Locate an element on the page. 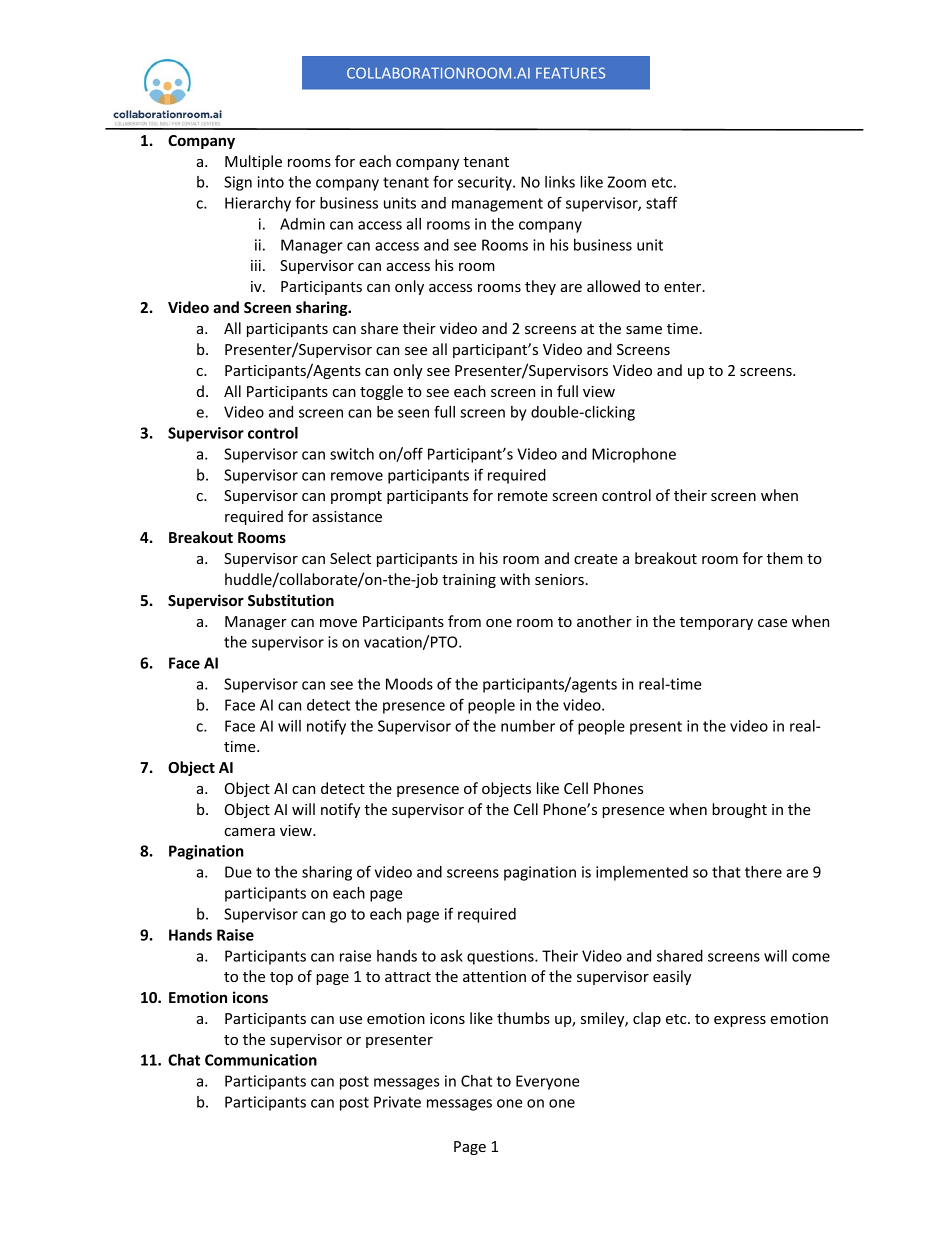 The width and height of the page is (952, 1233). questions is located at coordinates (501, 957).
